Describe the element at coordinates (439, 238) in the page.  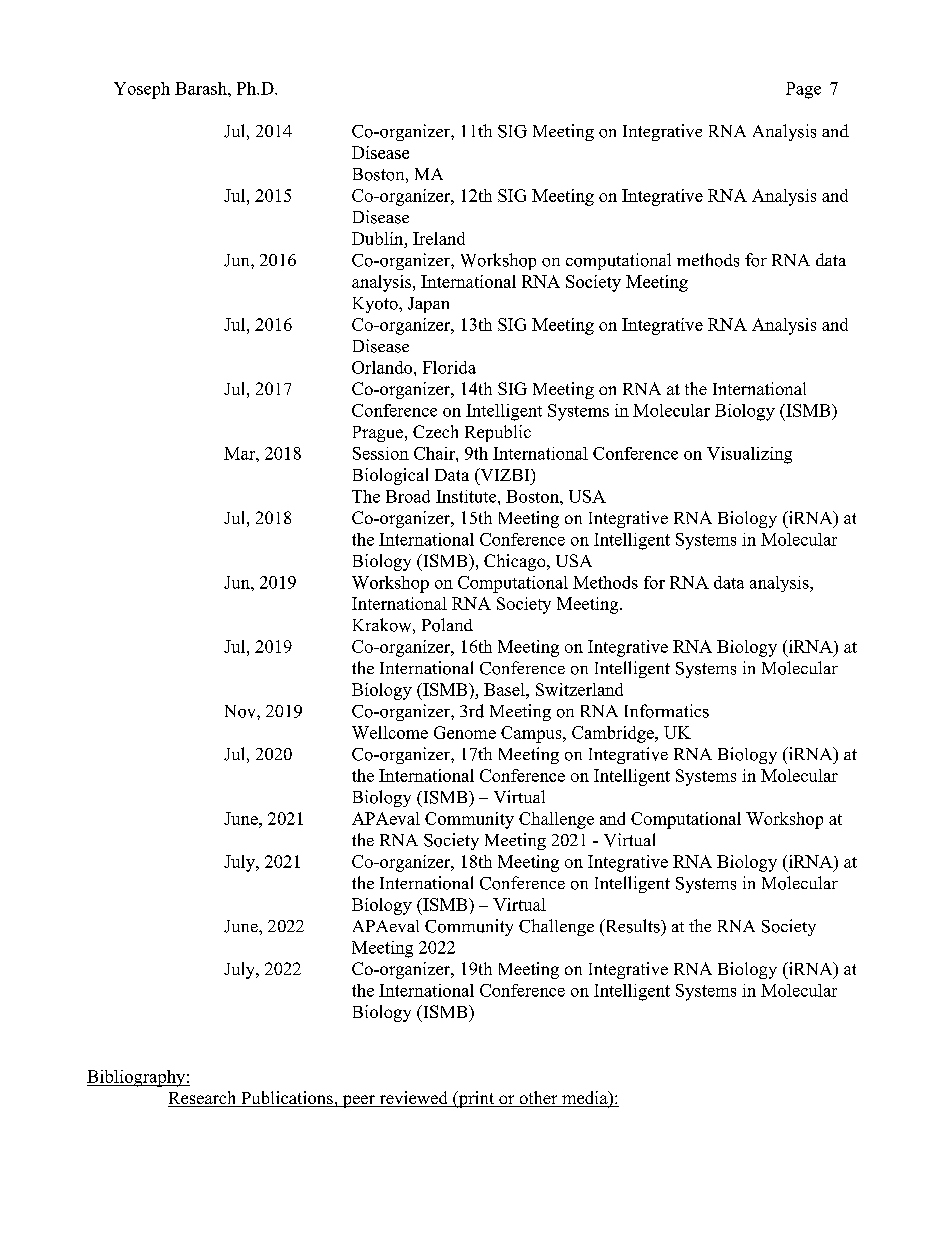
I see `Ireland` at that location.
